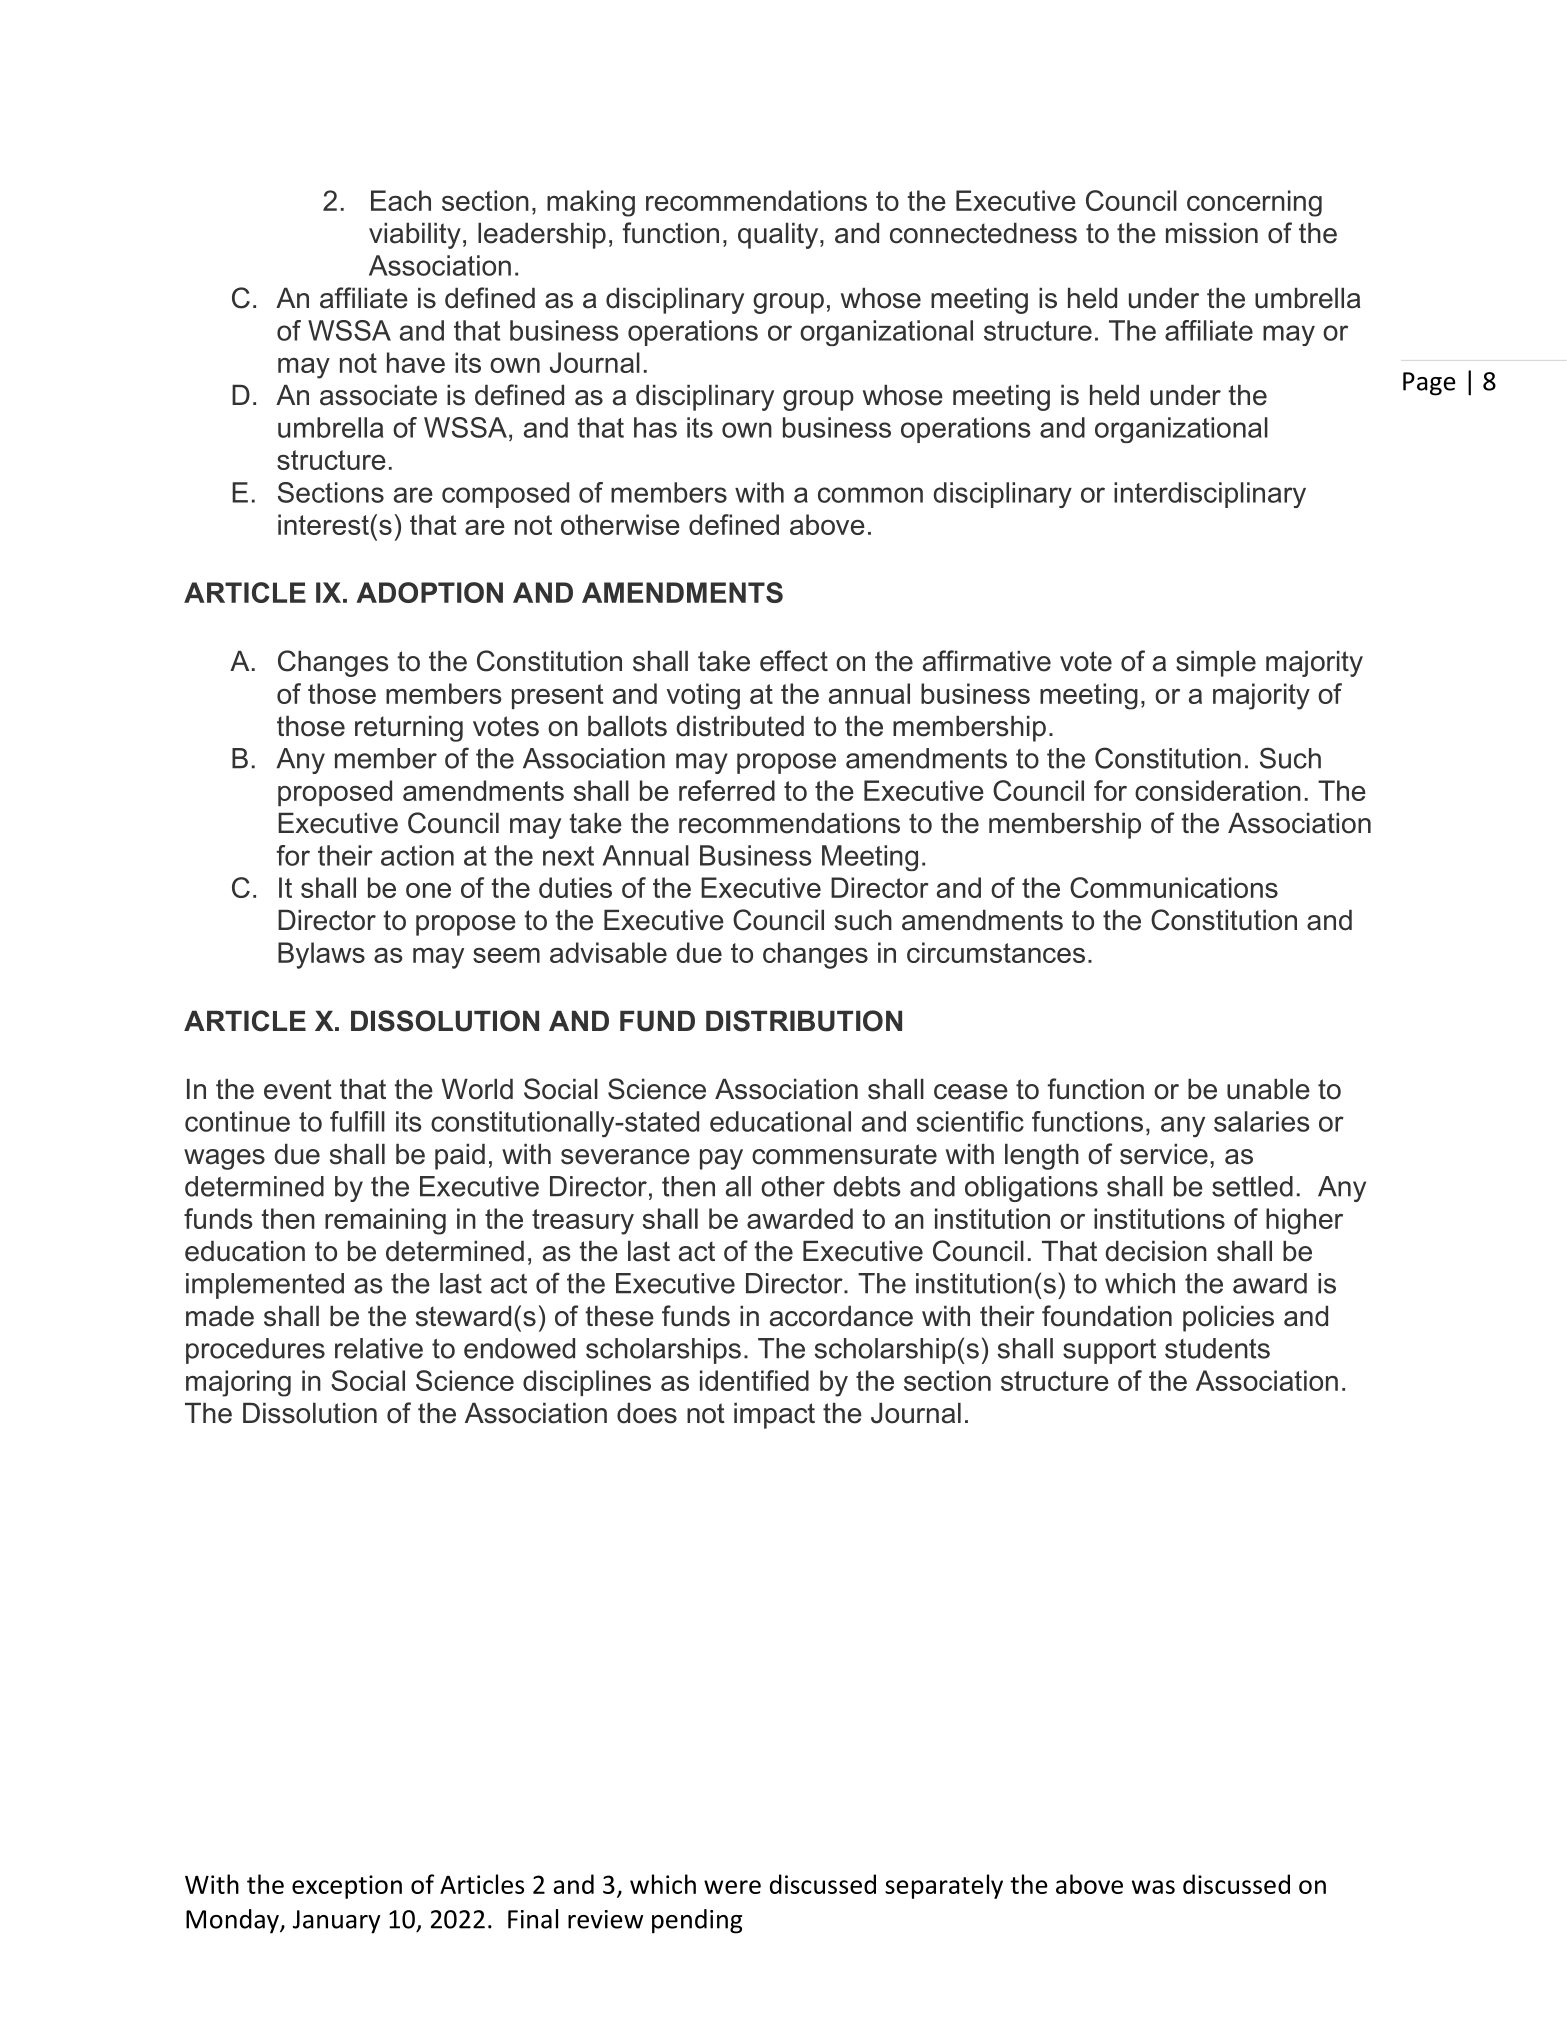 This document has height=2028, width=1567. What do you see at coordinates (409, 729) in the document?
I see `returning` at bounding box center [409, 729].
